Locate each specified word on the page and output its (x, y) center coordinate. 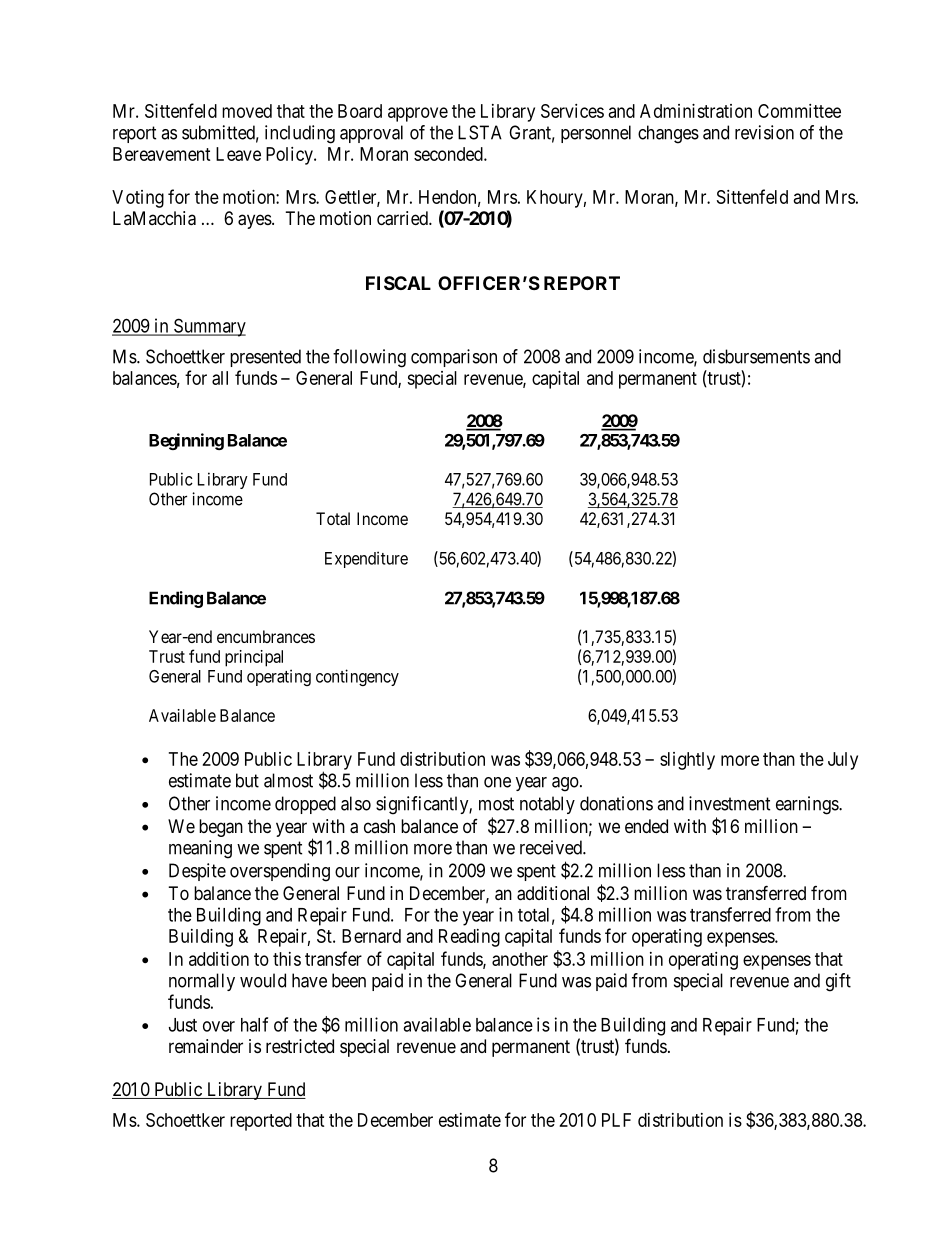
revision (764, 132)
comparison (454, 358)
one (497, 782)
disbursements (756, 356)
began (221, 828)
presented (265, 358)
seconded (449, 154)
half (254, 1024)
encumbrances (266, 636)
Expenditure (366, 559)
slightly (687, 761)
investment (729, 803)
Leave (238, 154)
